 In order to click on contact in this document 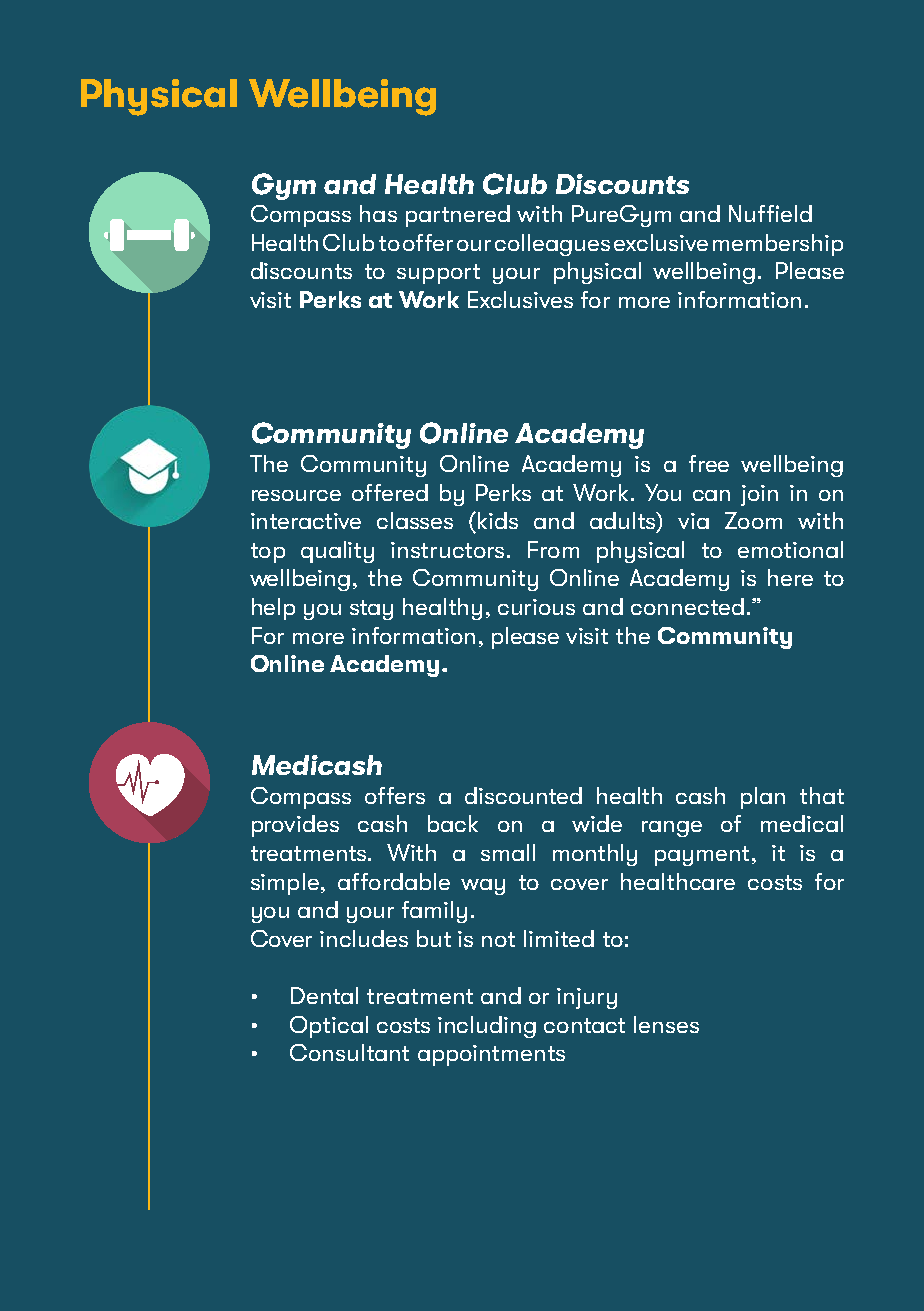, I will do `click(584, 1025)`.
